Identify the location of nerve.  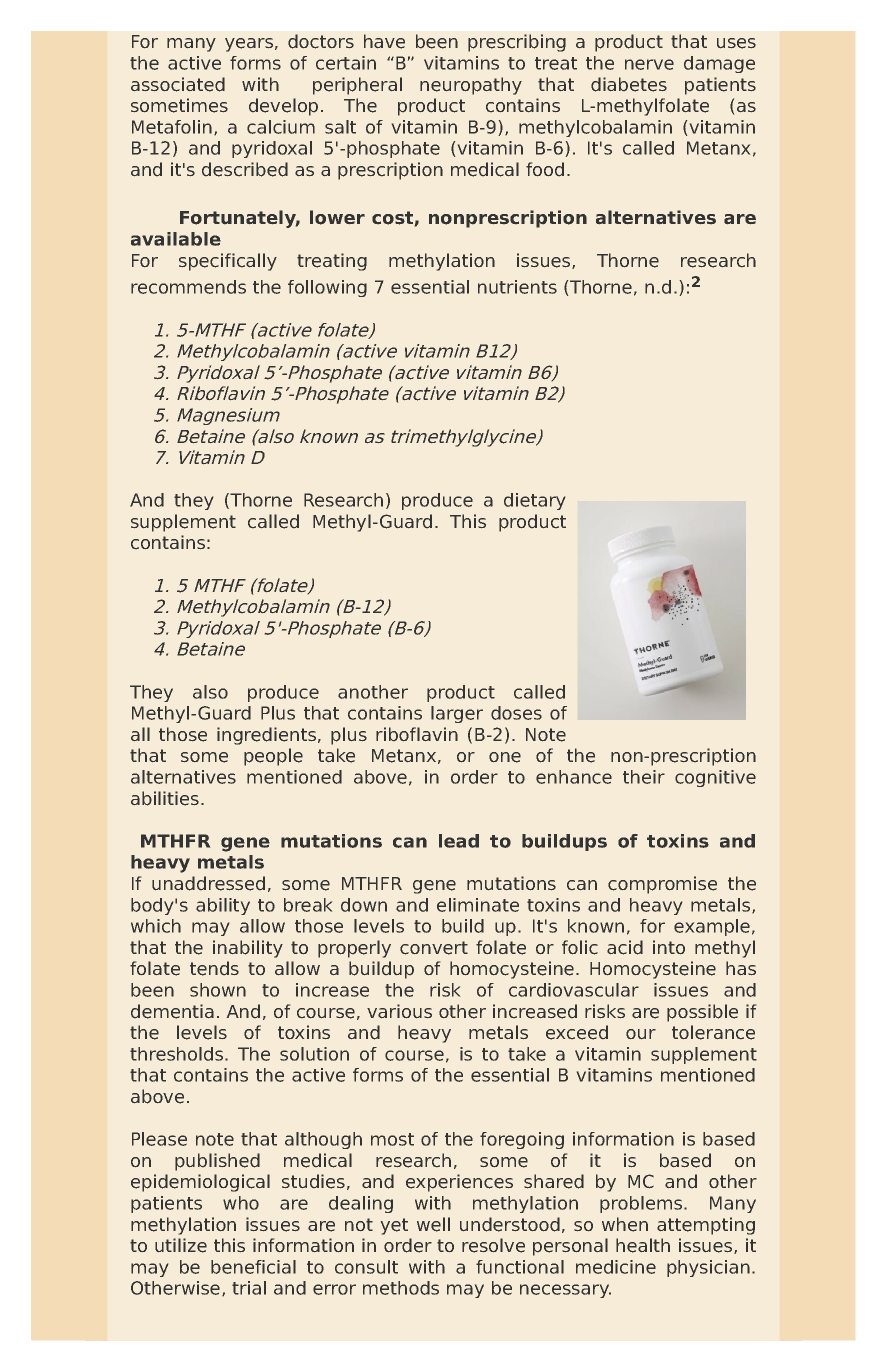
(649, 64).
